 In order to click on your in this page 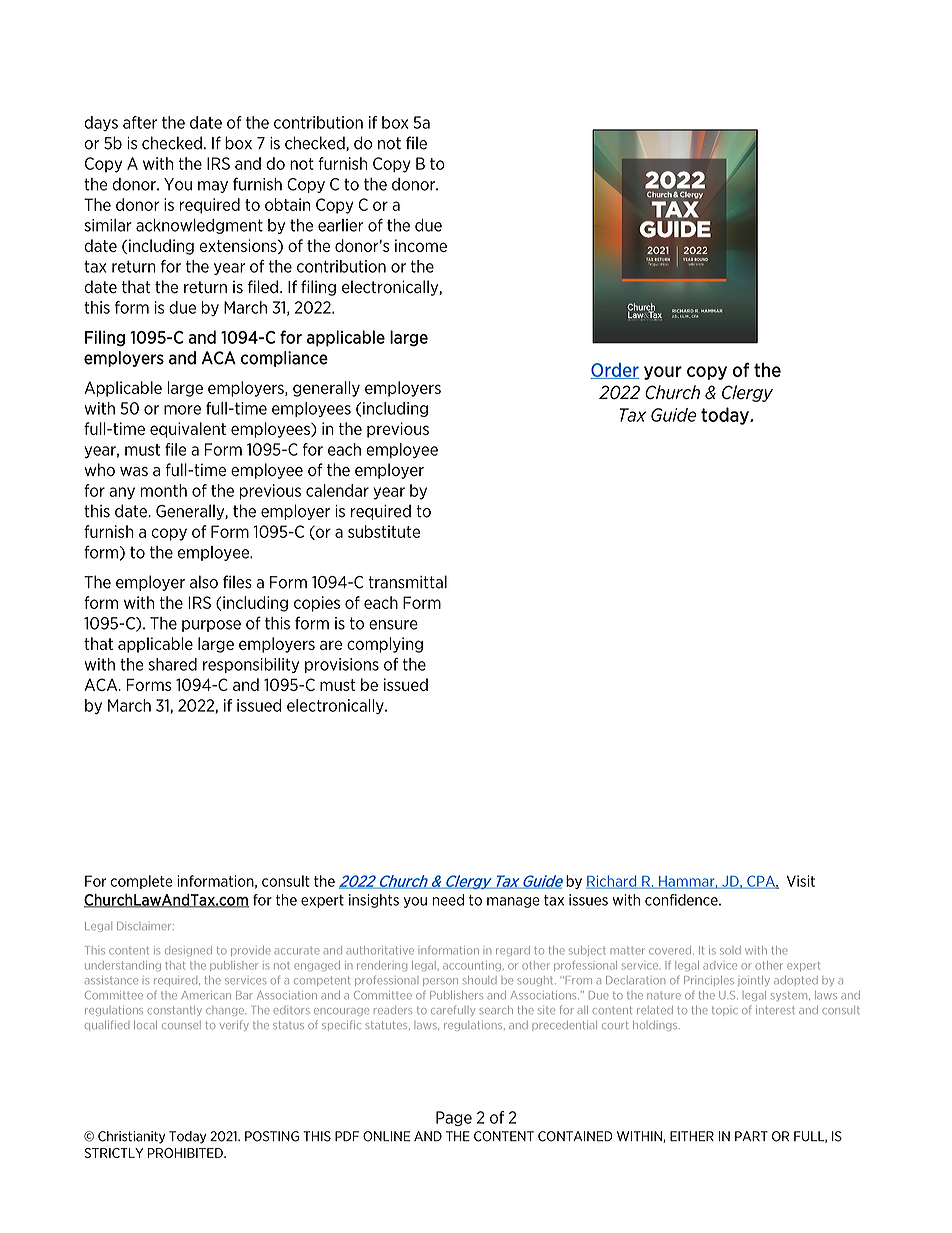, I will do `click(663, 373)`.
